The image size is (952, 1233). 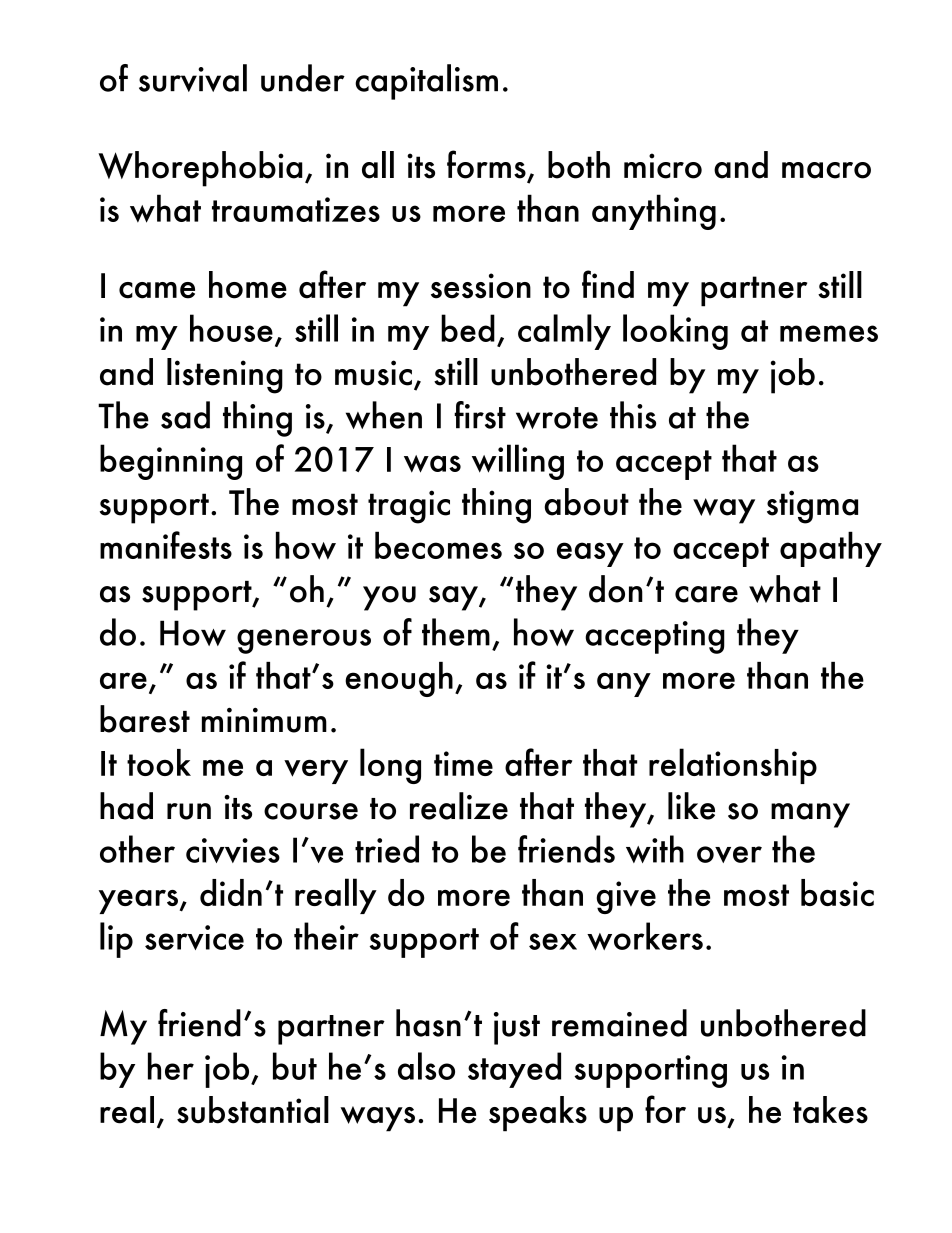 I want to click on substantial, so click(x=253, y=1110).
